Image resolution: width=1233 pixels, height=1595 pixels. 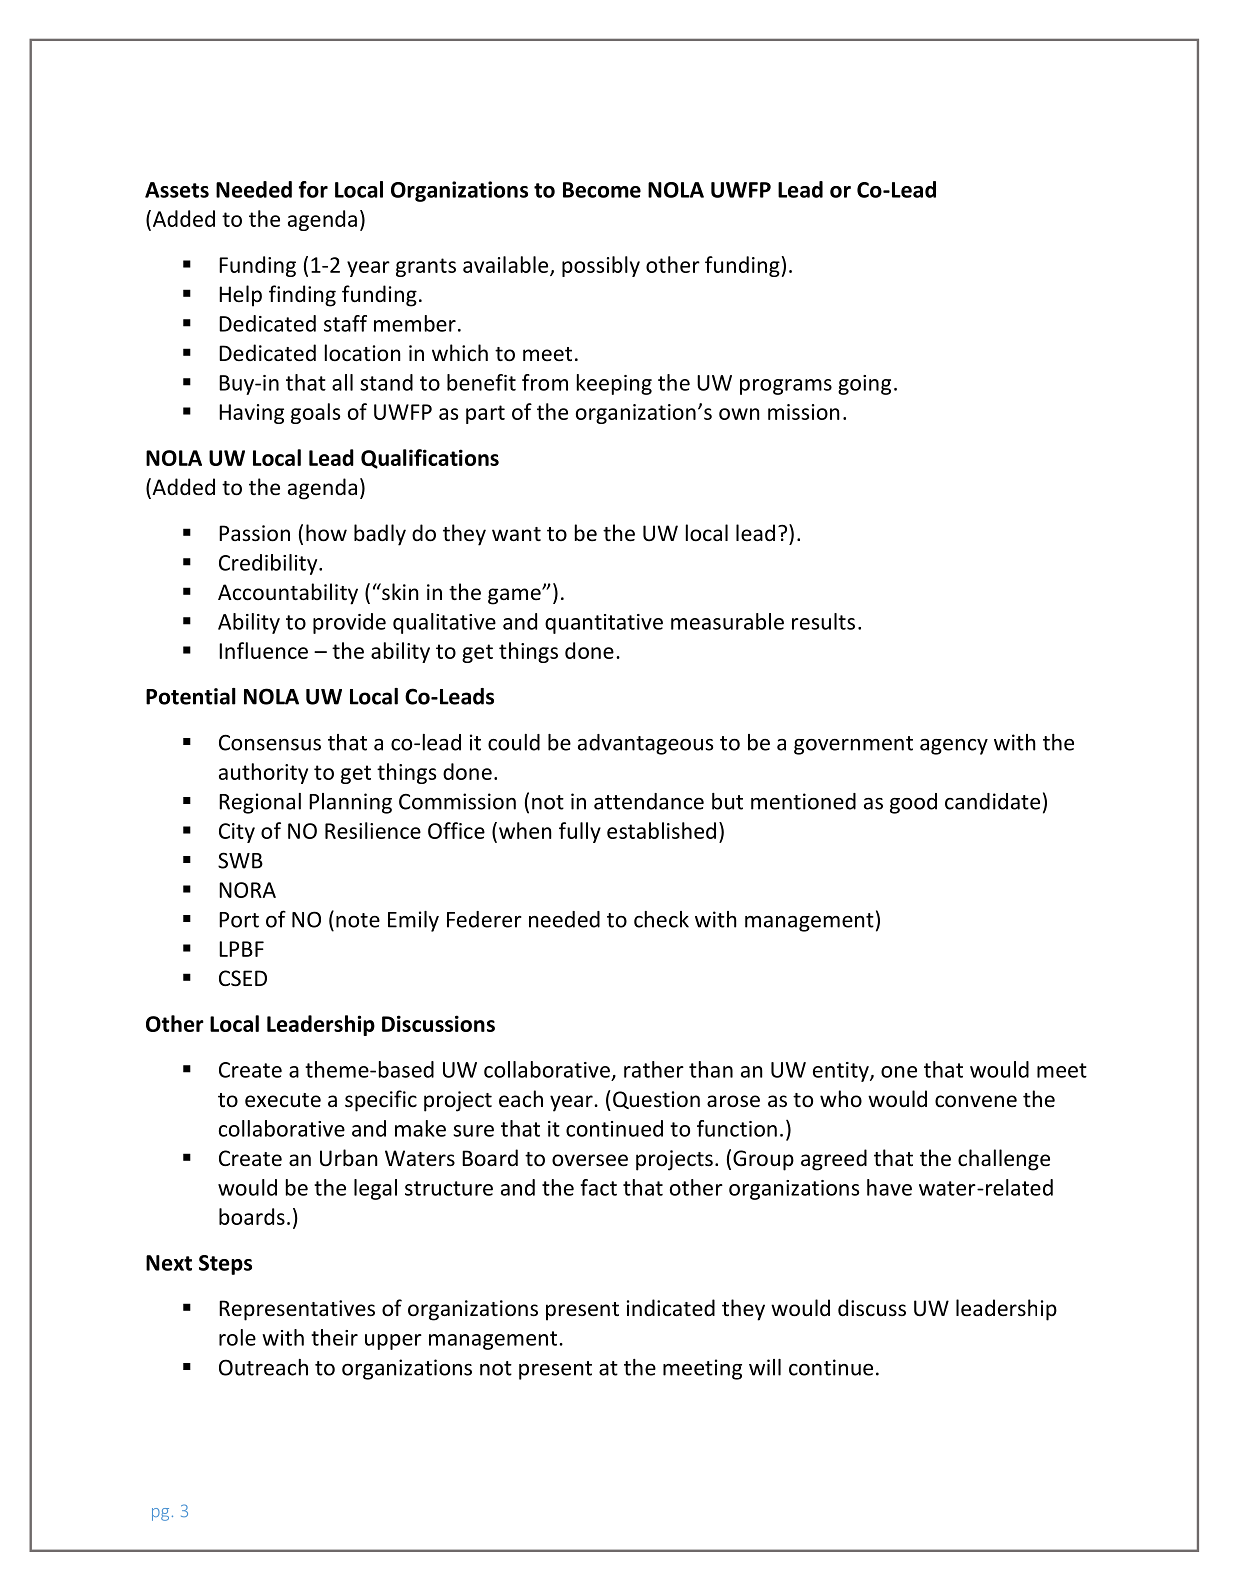 I want to click on indicated, so click(x=671, y=1308).
